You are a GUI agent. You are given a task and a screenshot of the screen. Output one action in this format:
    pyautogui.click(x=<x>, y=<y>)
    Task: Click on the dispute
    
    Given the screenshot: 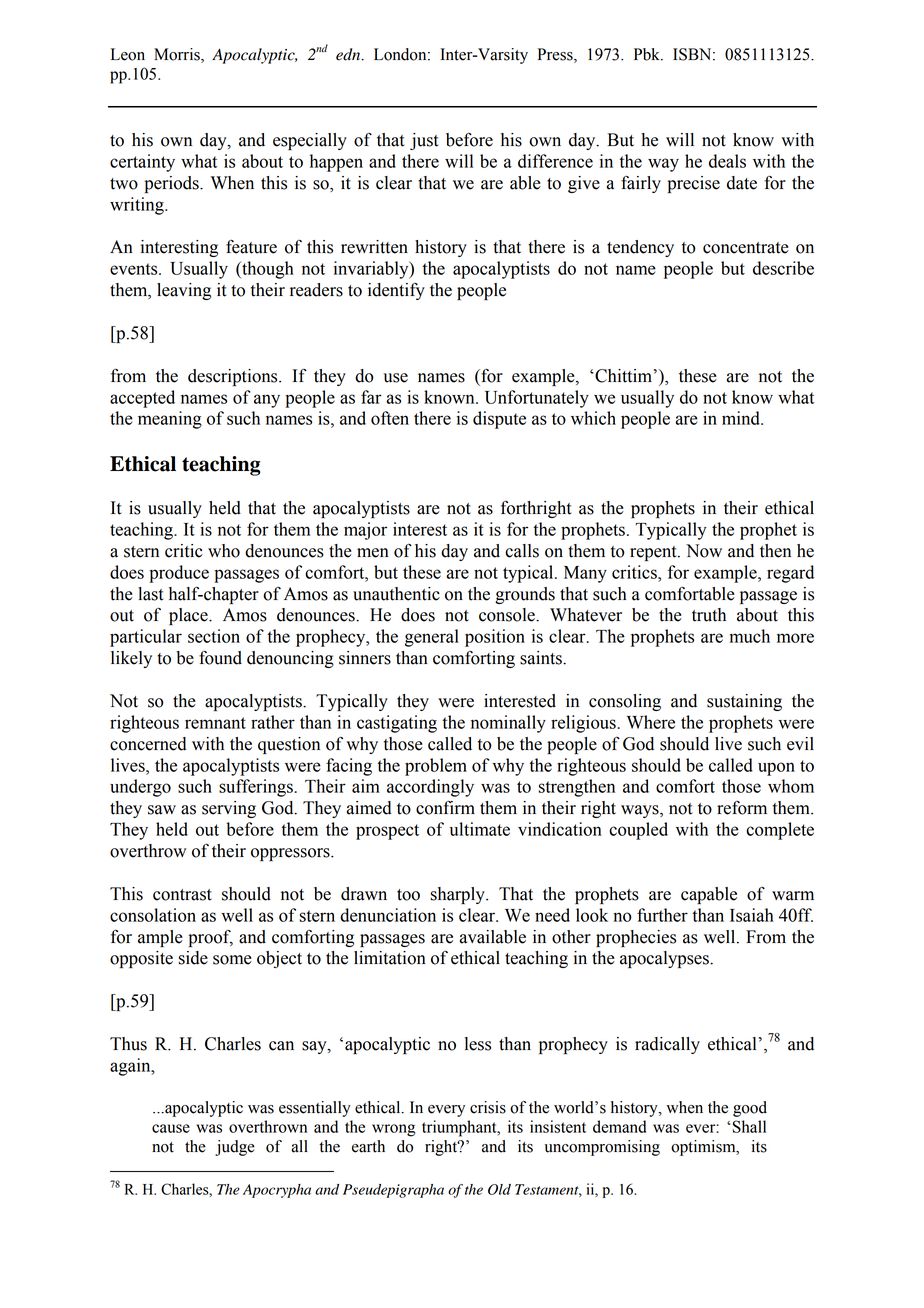 What is the action you would take?
    pyautogui.click(x=499, y=420)
